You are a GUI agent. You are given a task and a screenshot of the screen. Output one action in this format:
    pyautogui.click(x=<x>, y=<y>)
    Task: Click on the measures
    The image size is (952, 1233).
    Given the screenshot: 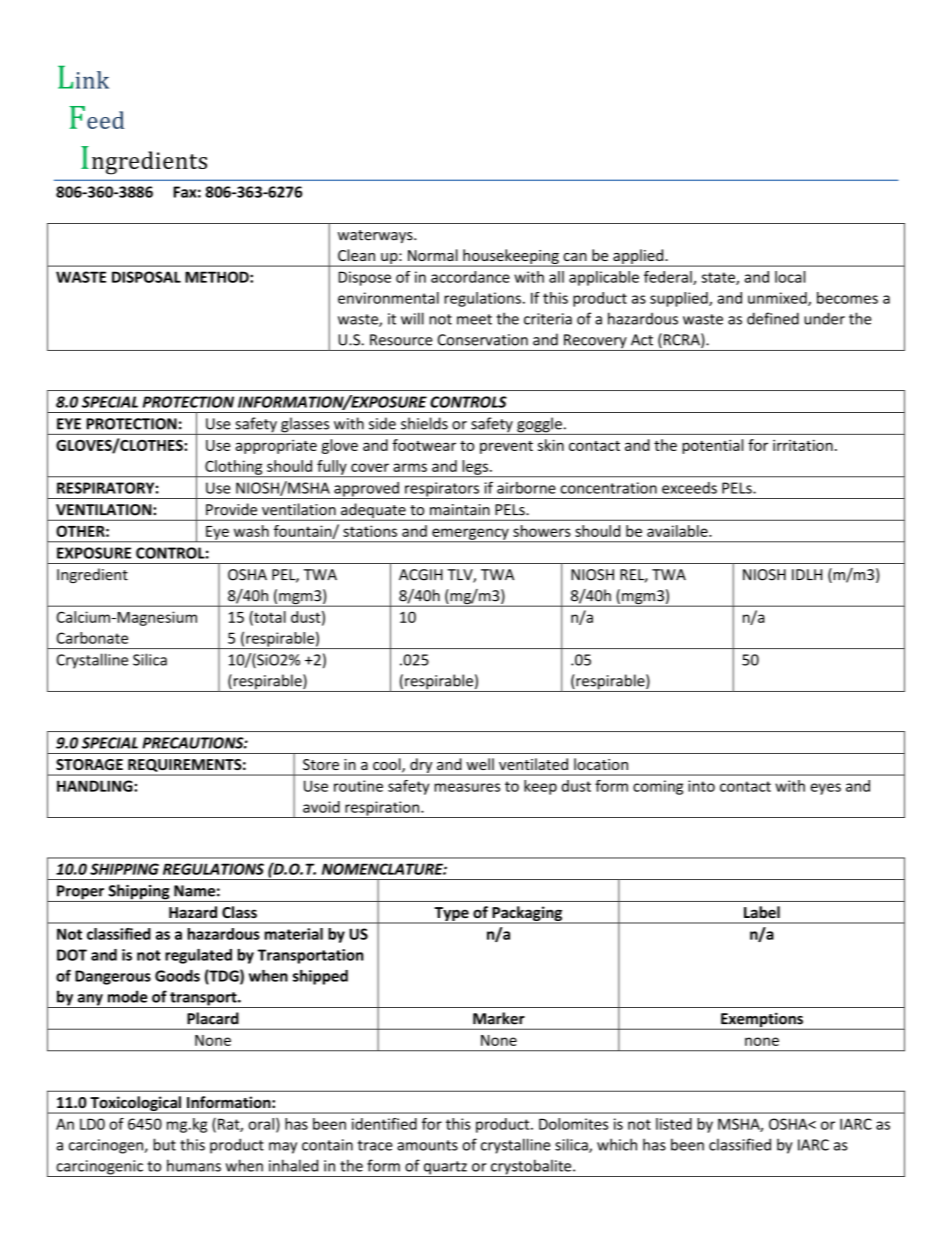 What is the action you would take?
    pyautogui.click(x=467, y=787)
